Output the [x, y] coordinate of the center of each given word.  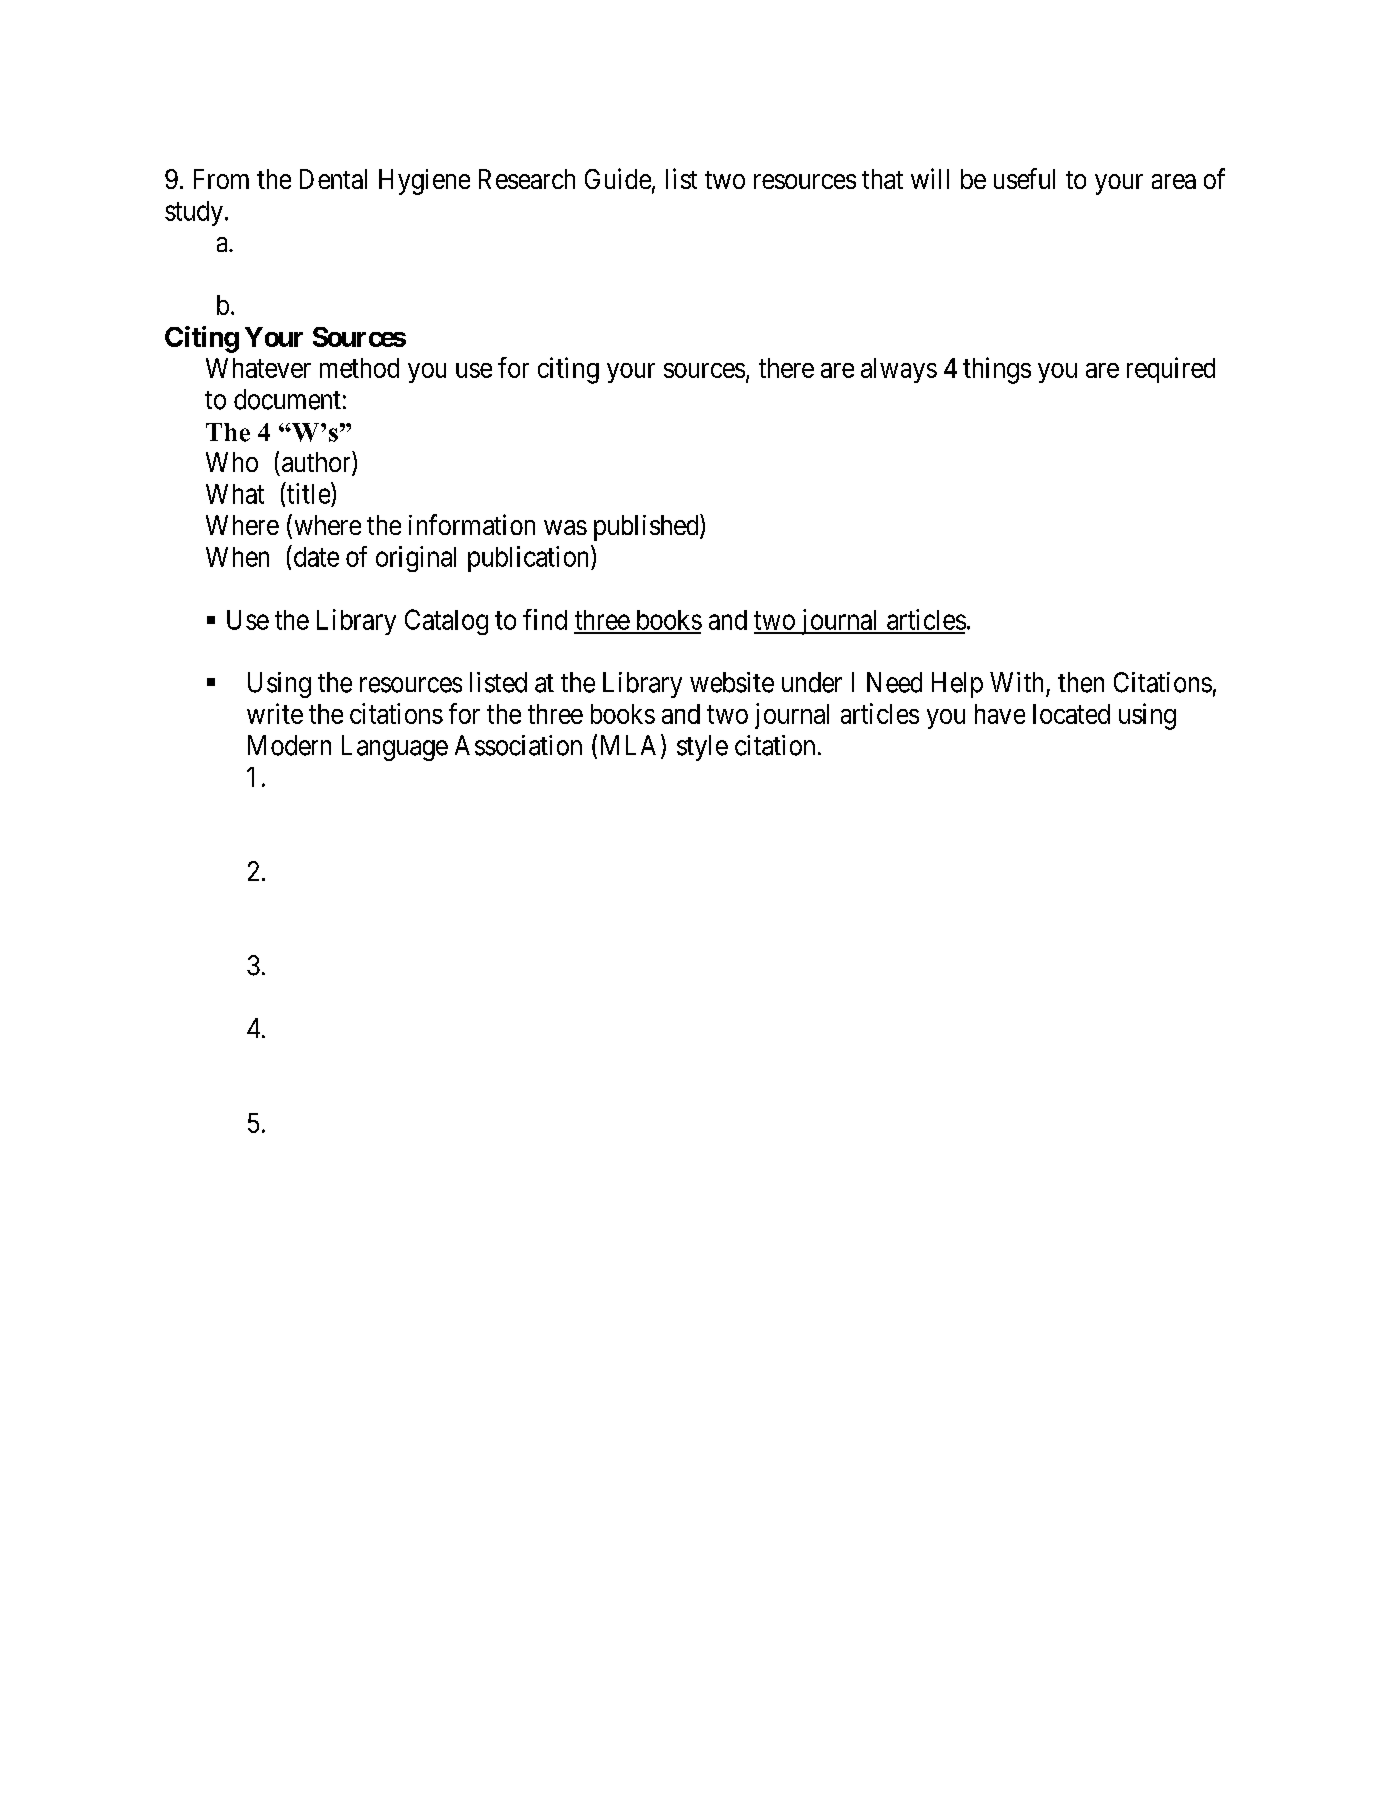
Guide [618, 178]
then [1081, 682]
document [287, 399]
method [359, 368]
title [308, 493]
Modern [289, 745]
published [647, 527]
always [899, 370]
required [1171, 370]
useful [1024, 178]
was [565, 527]
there [786, 368]
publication [530, 558]
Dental [333, 179]
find [545, 619]
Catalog [446, 622]
